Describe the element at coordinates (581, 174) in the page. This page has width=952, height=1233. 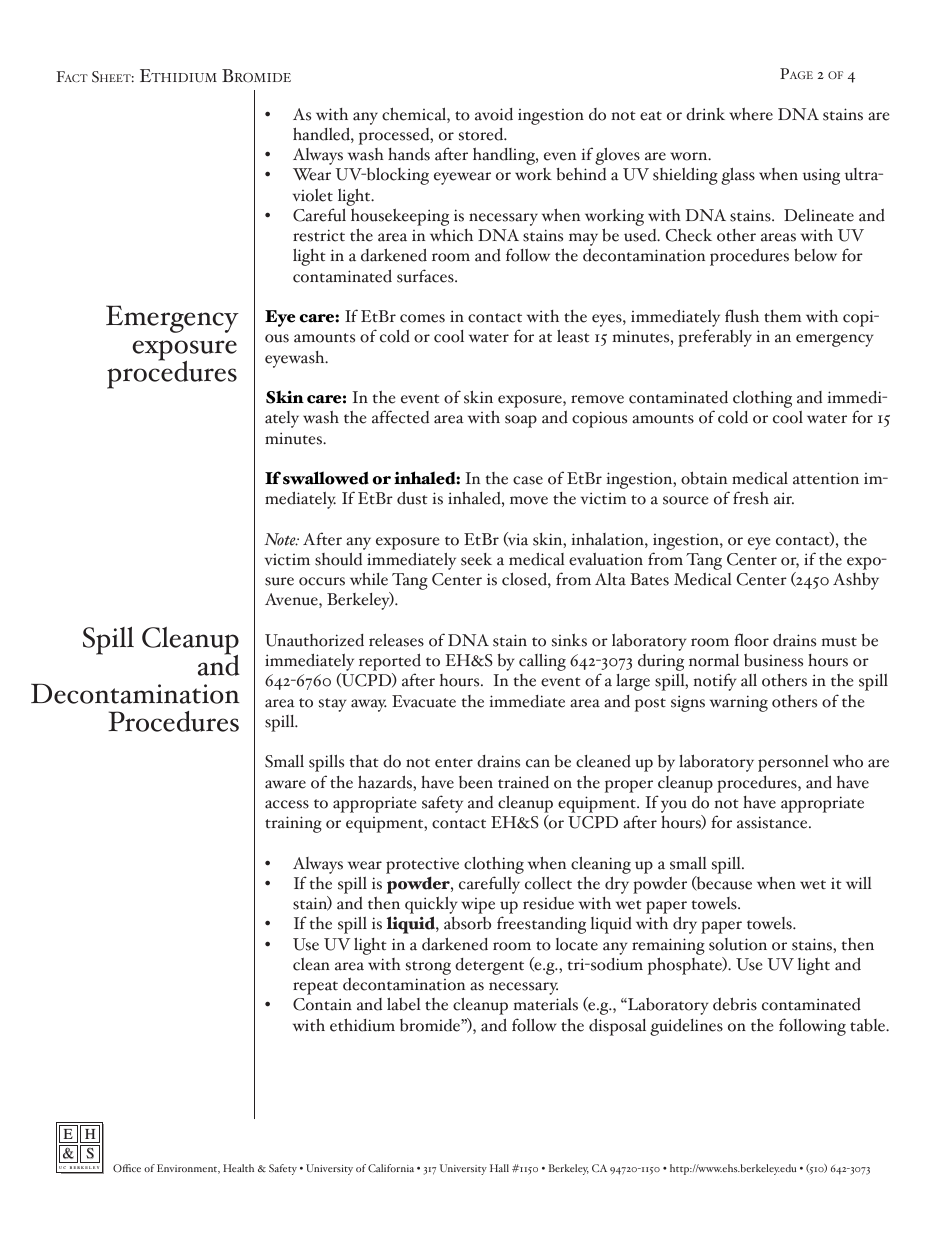
I see `behind` at that location.
